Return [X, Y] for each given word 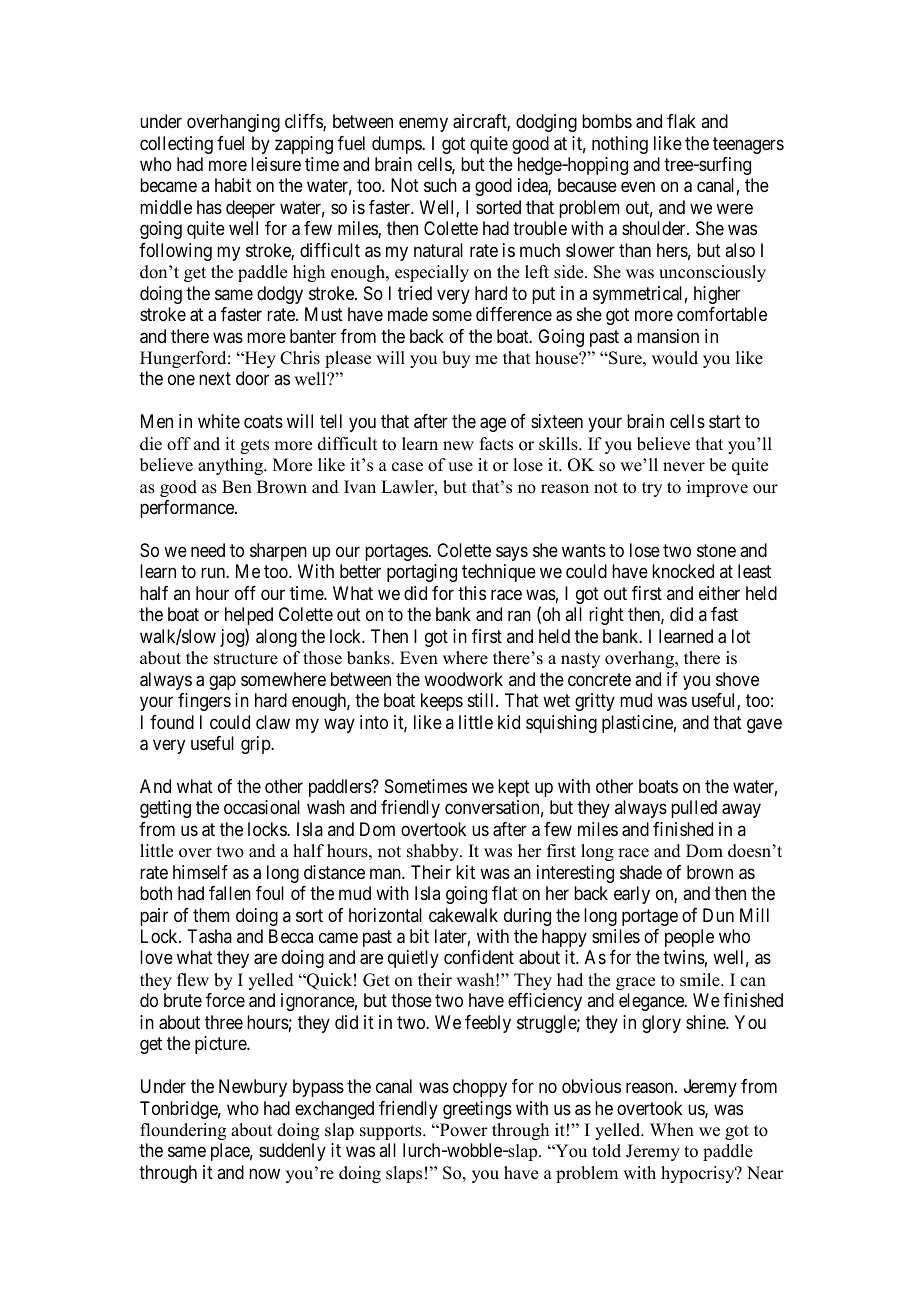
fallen [230, 893]
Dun [718, 915]
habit [233, 185]
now [264, 1173]
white [219, 421]
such [440, 185]
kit [465, 872]
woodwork [463, 679]
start [725, 422]
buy [456, 359]
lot [741, 636]
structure [246, 659]
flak [681, 121]
